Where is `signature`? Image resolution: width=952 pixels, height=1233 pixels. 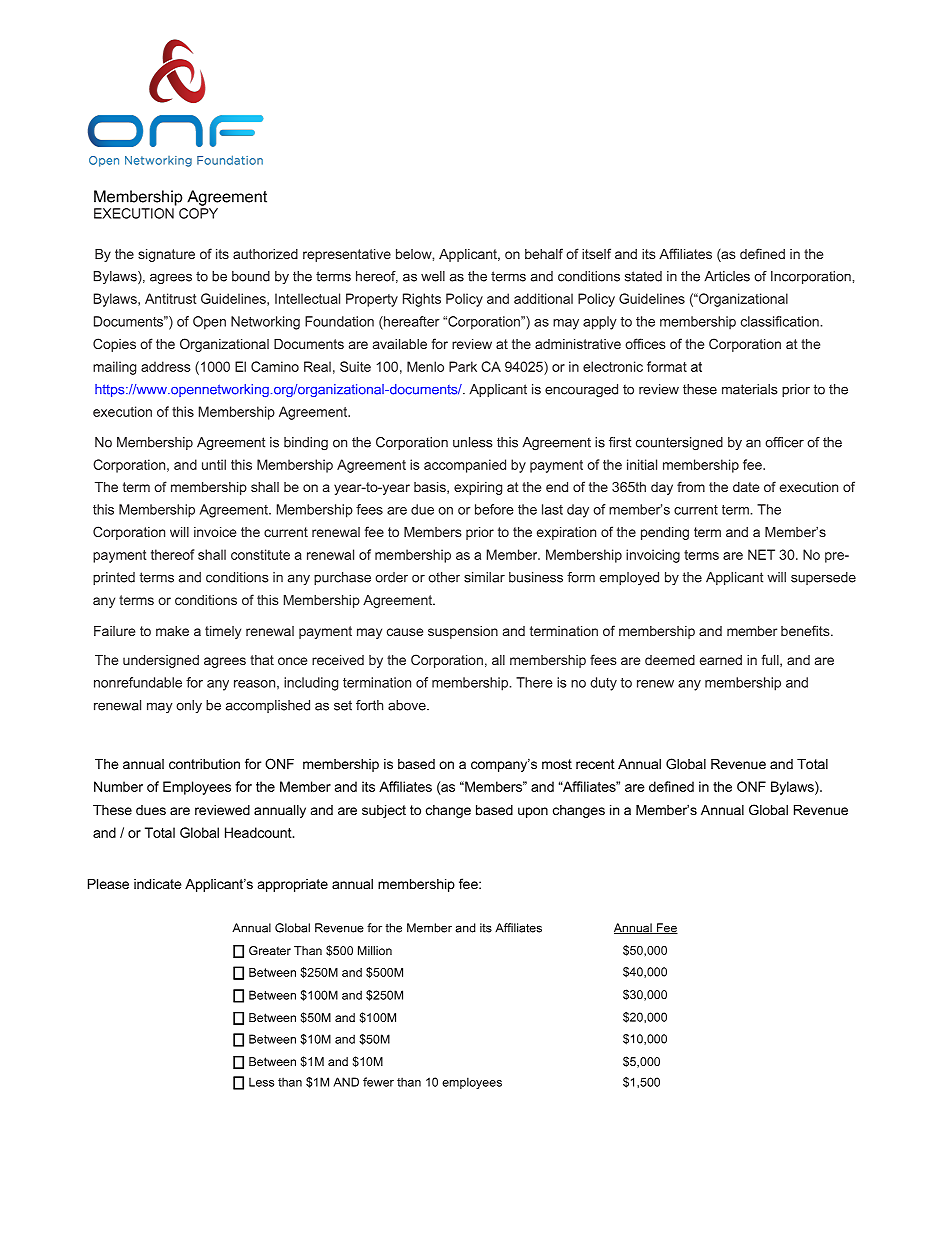 signature is located at coordinates (166, 255).
